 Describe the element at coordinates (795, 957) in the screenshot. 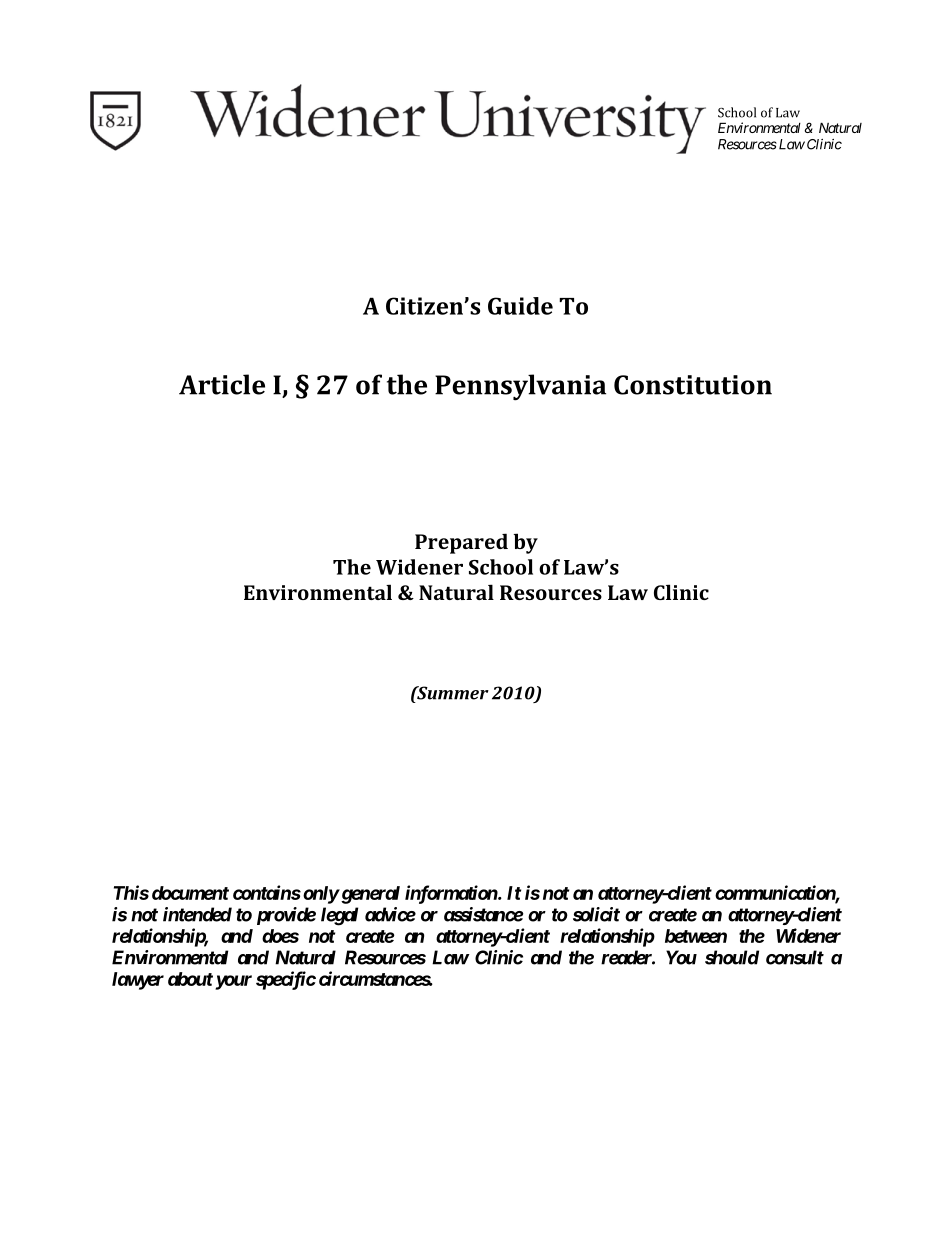

I see `consult` at that location.
